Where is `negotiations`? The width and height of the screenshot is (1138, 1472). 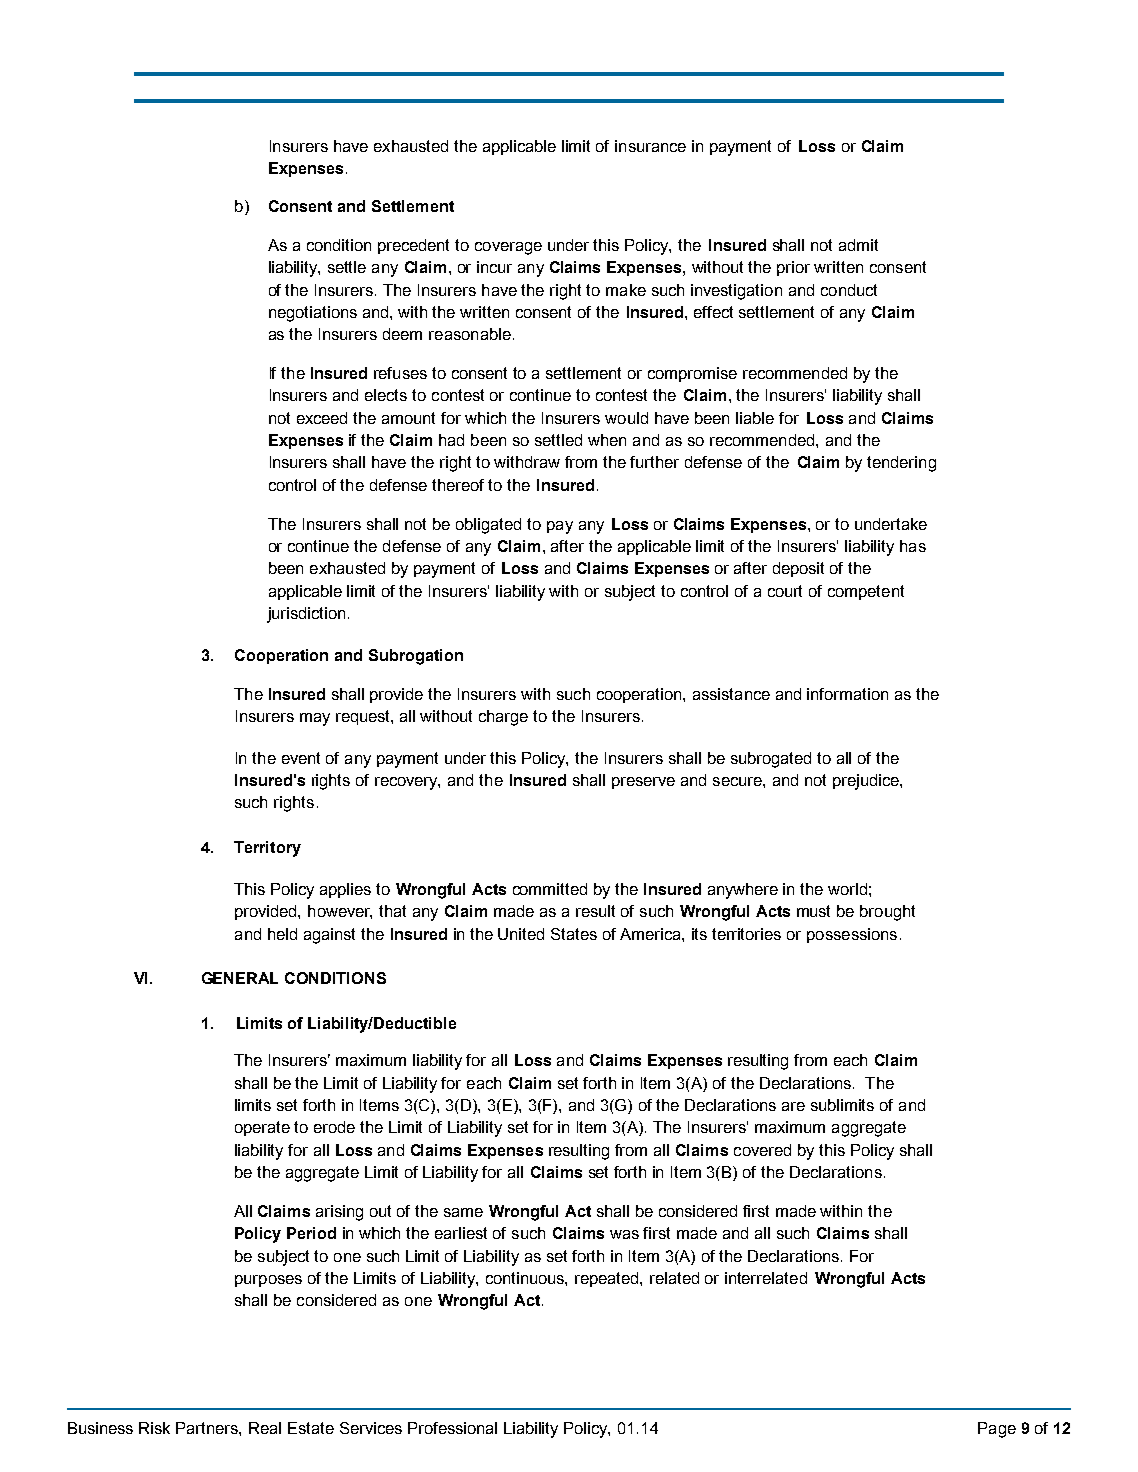
negotiations is located at coordinates (313, 314).
